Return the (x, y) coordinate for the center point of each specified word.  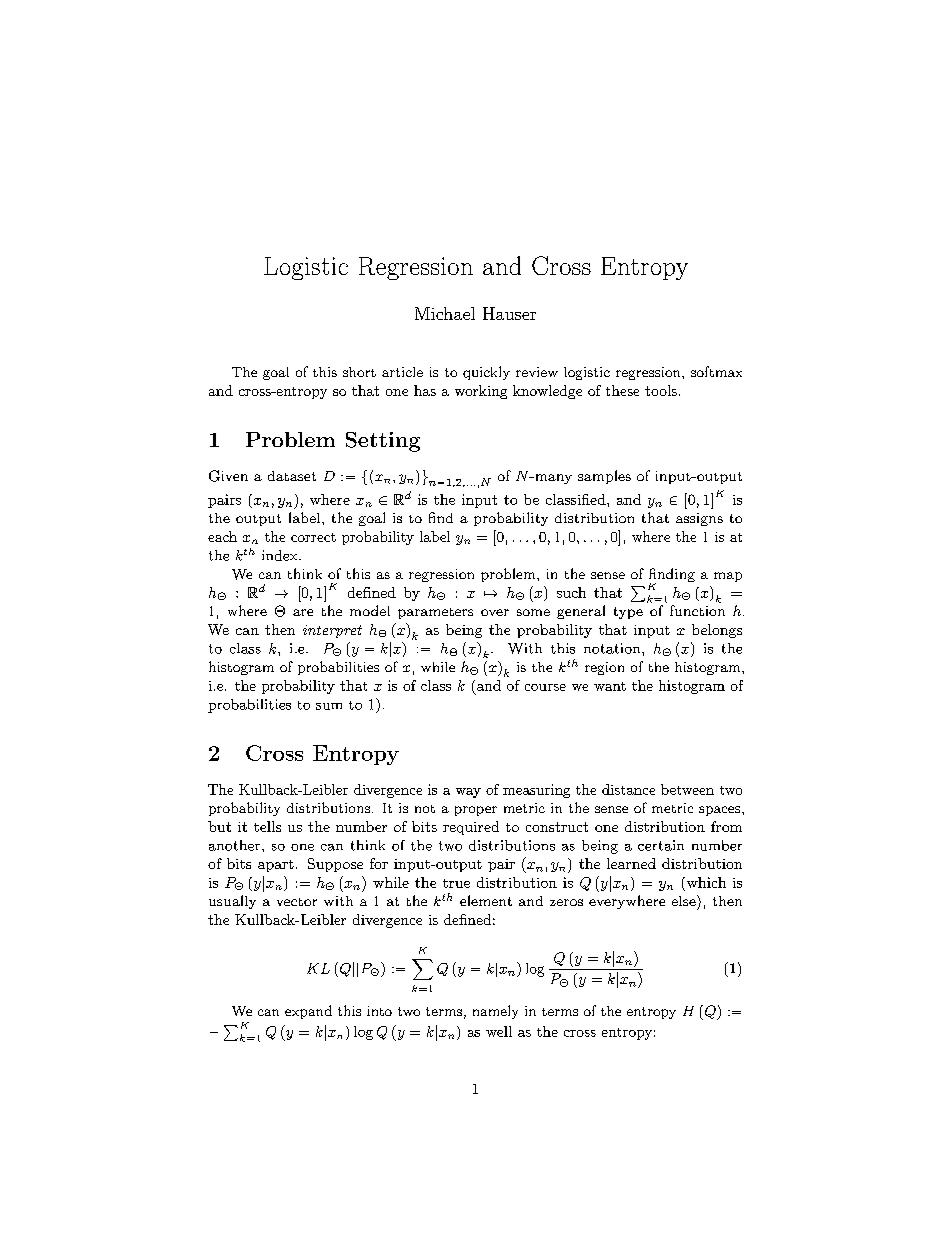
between (687, 789)
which (705, 882)
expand (308, 1012)
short (359, 372)
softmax (716, 371)
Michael (445, 313)
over (495, 612)
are (303, 612)
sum (329, 706)
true (456, 883)
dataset (292, 476)
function (697, 610)
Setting (383, 442)
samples (604, 477)
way (468, 793)
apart (276, 866)
